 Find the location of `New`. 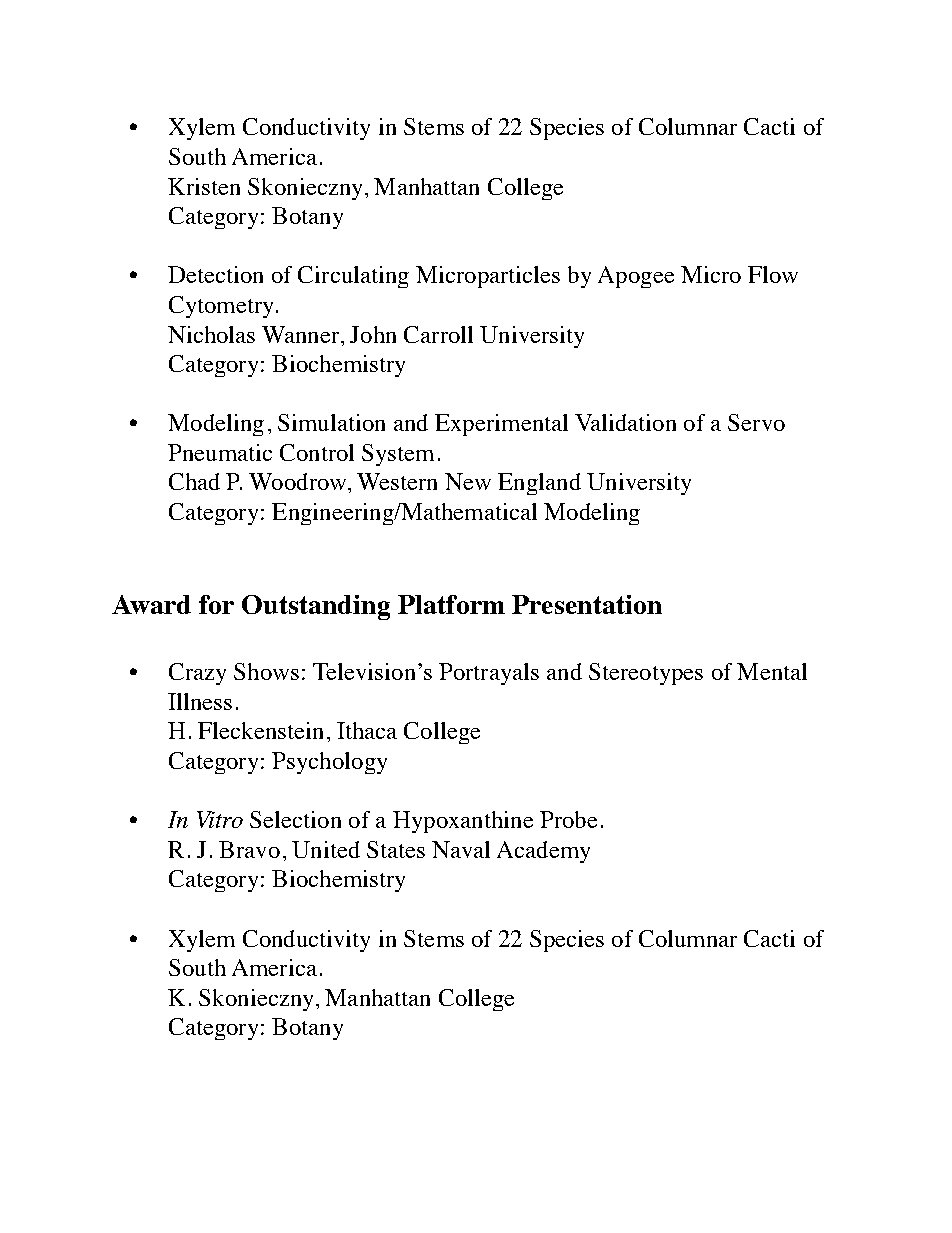

New is located at coordinates (468, 481).
